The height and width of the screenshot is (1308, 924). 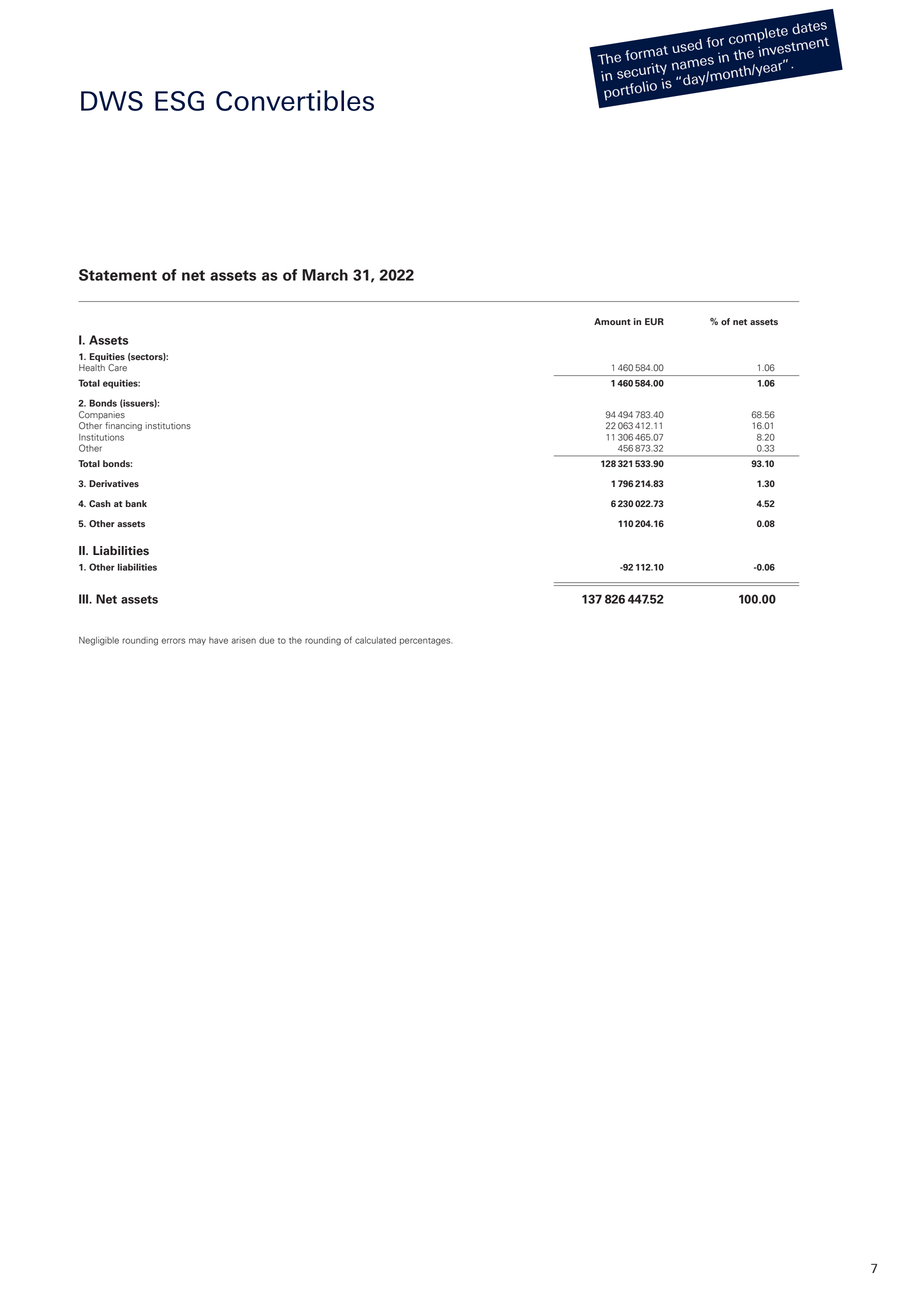 What do you see at coordinates (325, 275) in the screenshot?
I see `March` at bounding box center [325, 275].
